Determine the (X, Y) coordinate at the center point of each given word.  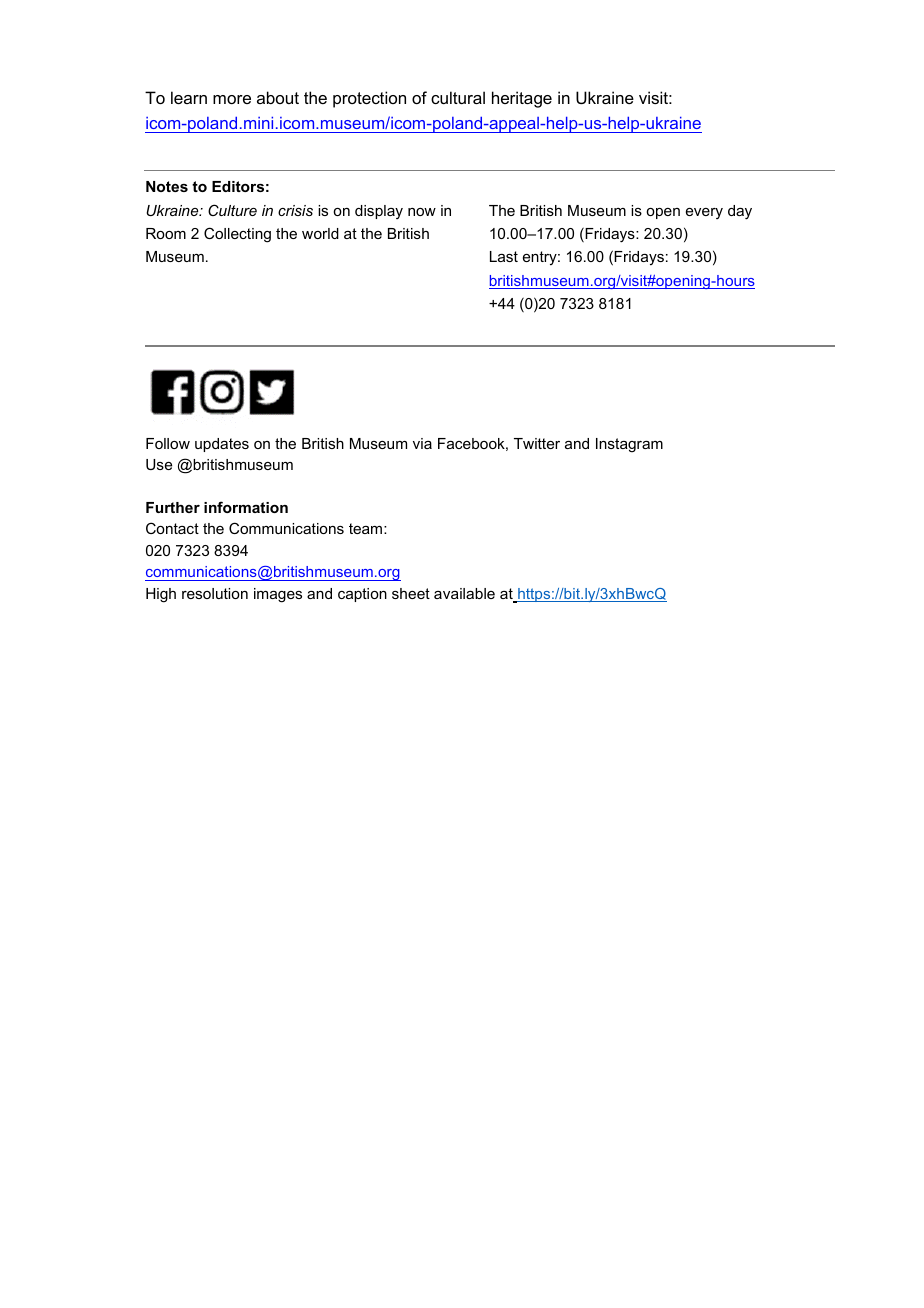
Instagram (629, 445)
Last (504, 256)
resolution (215, 593)
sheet (411, 593)
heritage (522, 99)
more (232, 99)
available (464, 593)
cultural (458, 97)
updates (222, 445)
